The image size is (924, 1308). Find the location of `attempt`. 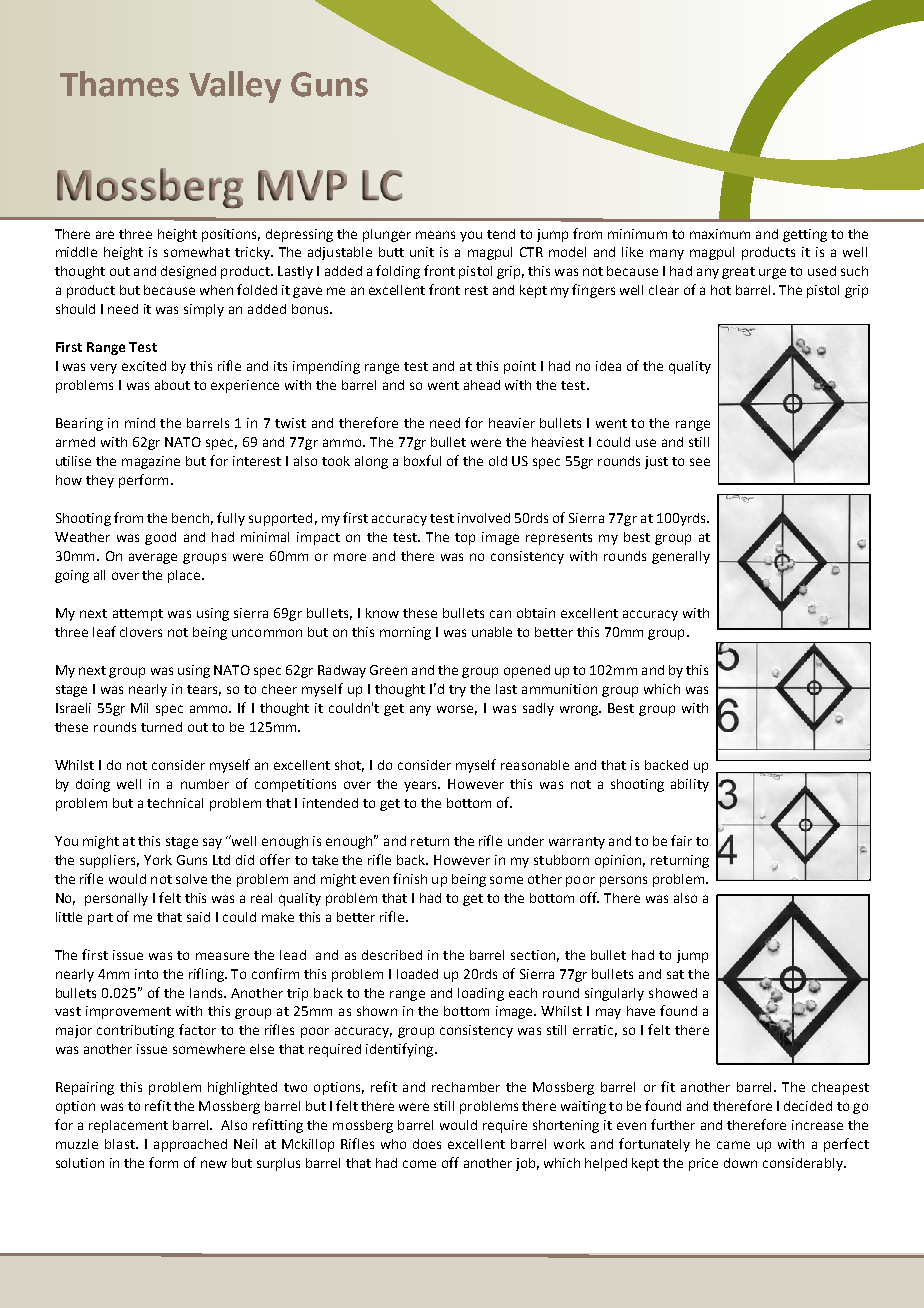

attempt is located at coordinates (138, 615).
